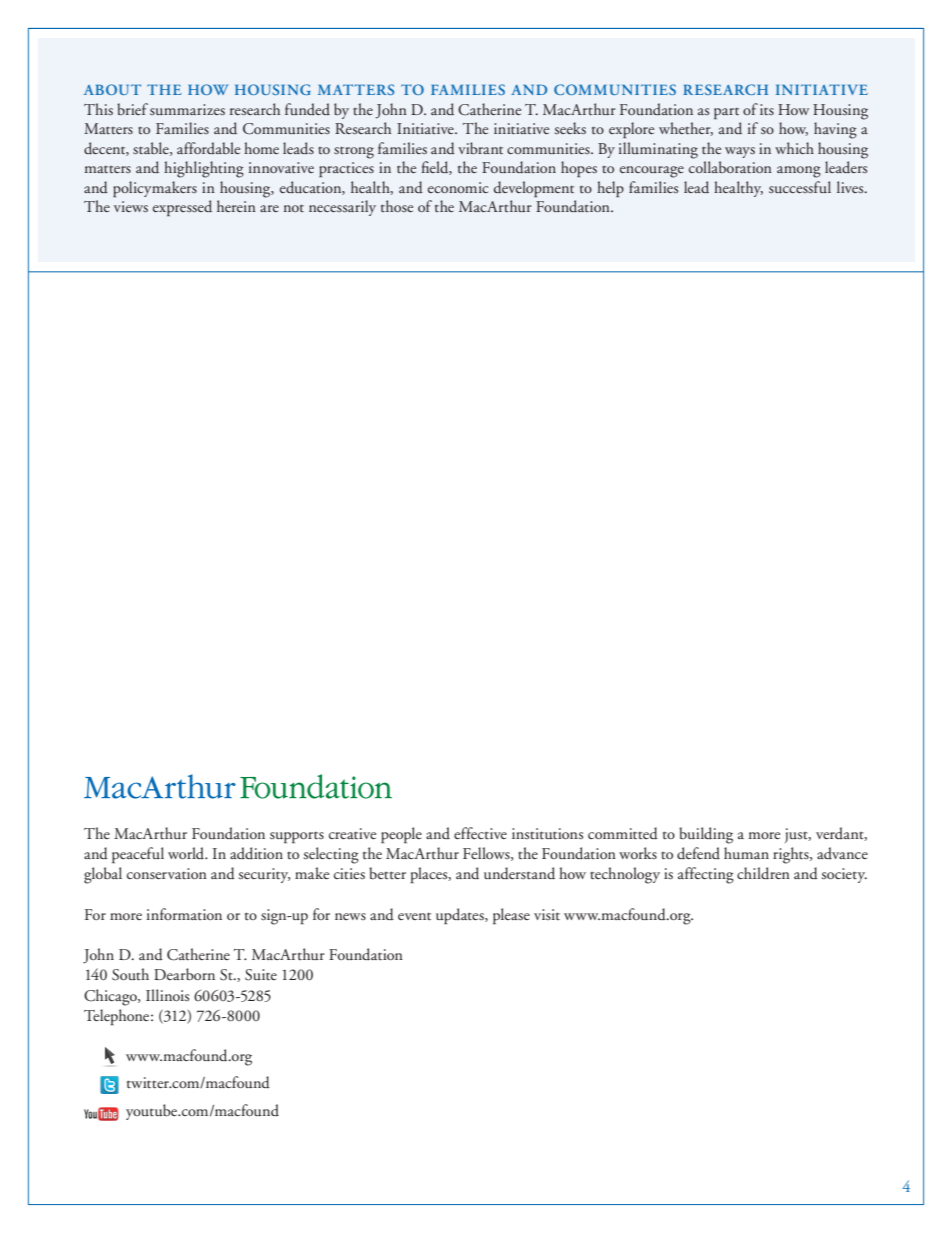  I want to click on Dearborn, so click(184, 974).
